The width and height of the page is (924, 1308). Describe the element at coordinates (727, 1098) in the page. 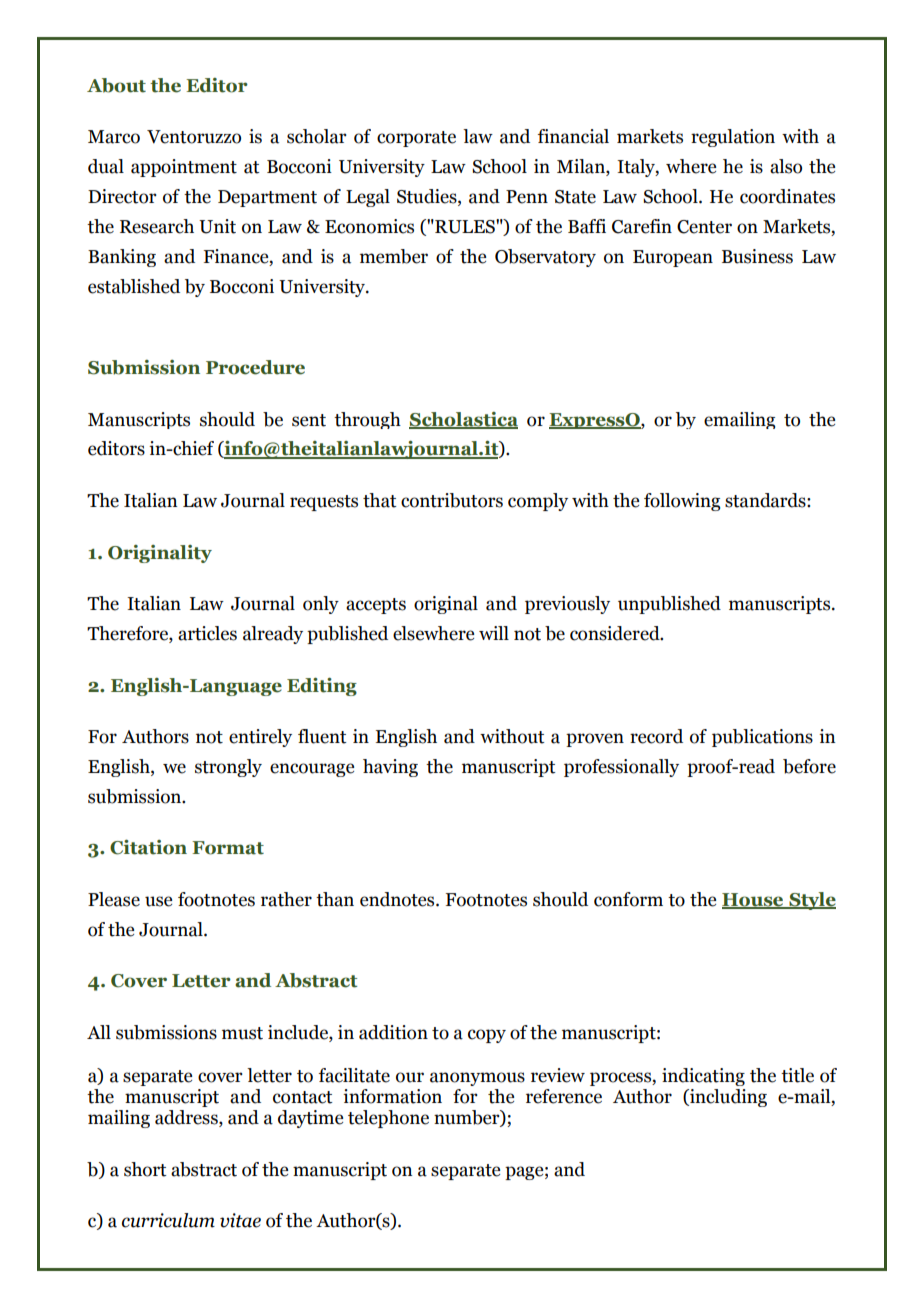

I see `including` at that location.
